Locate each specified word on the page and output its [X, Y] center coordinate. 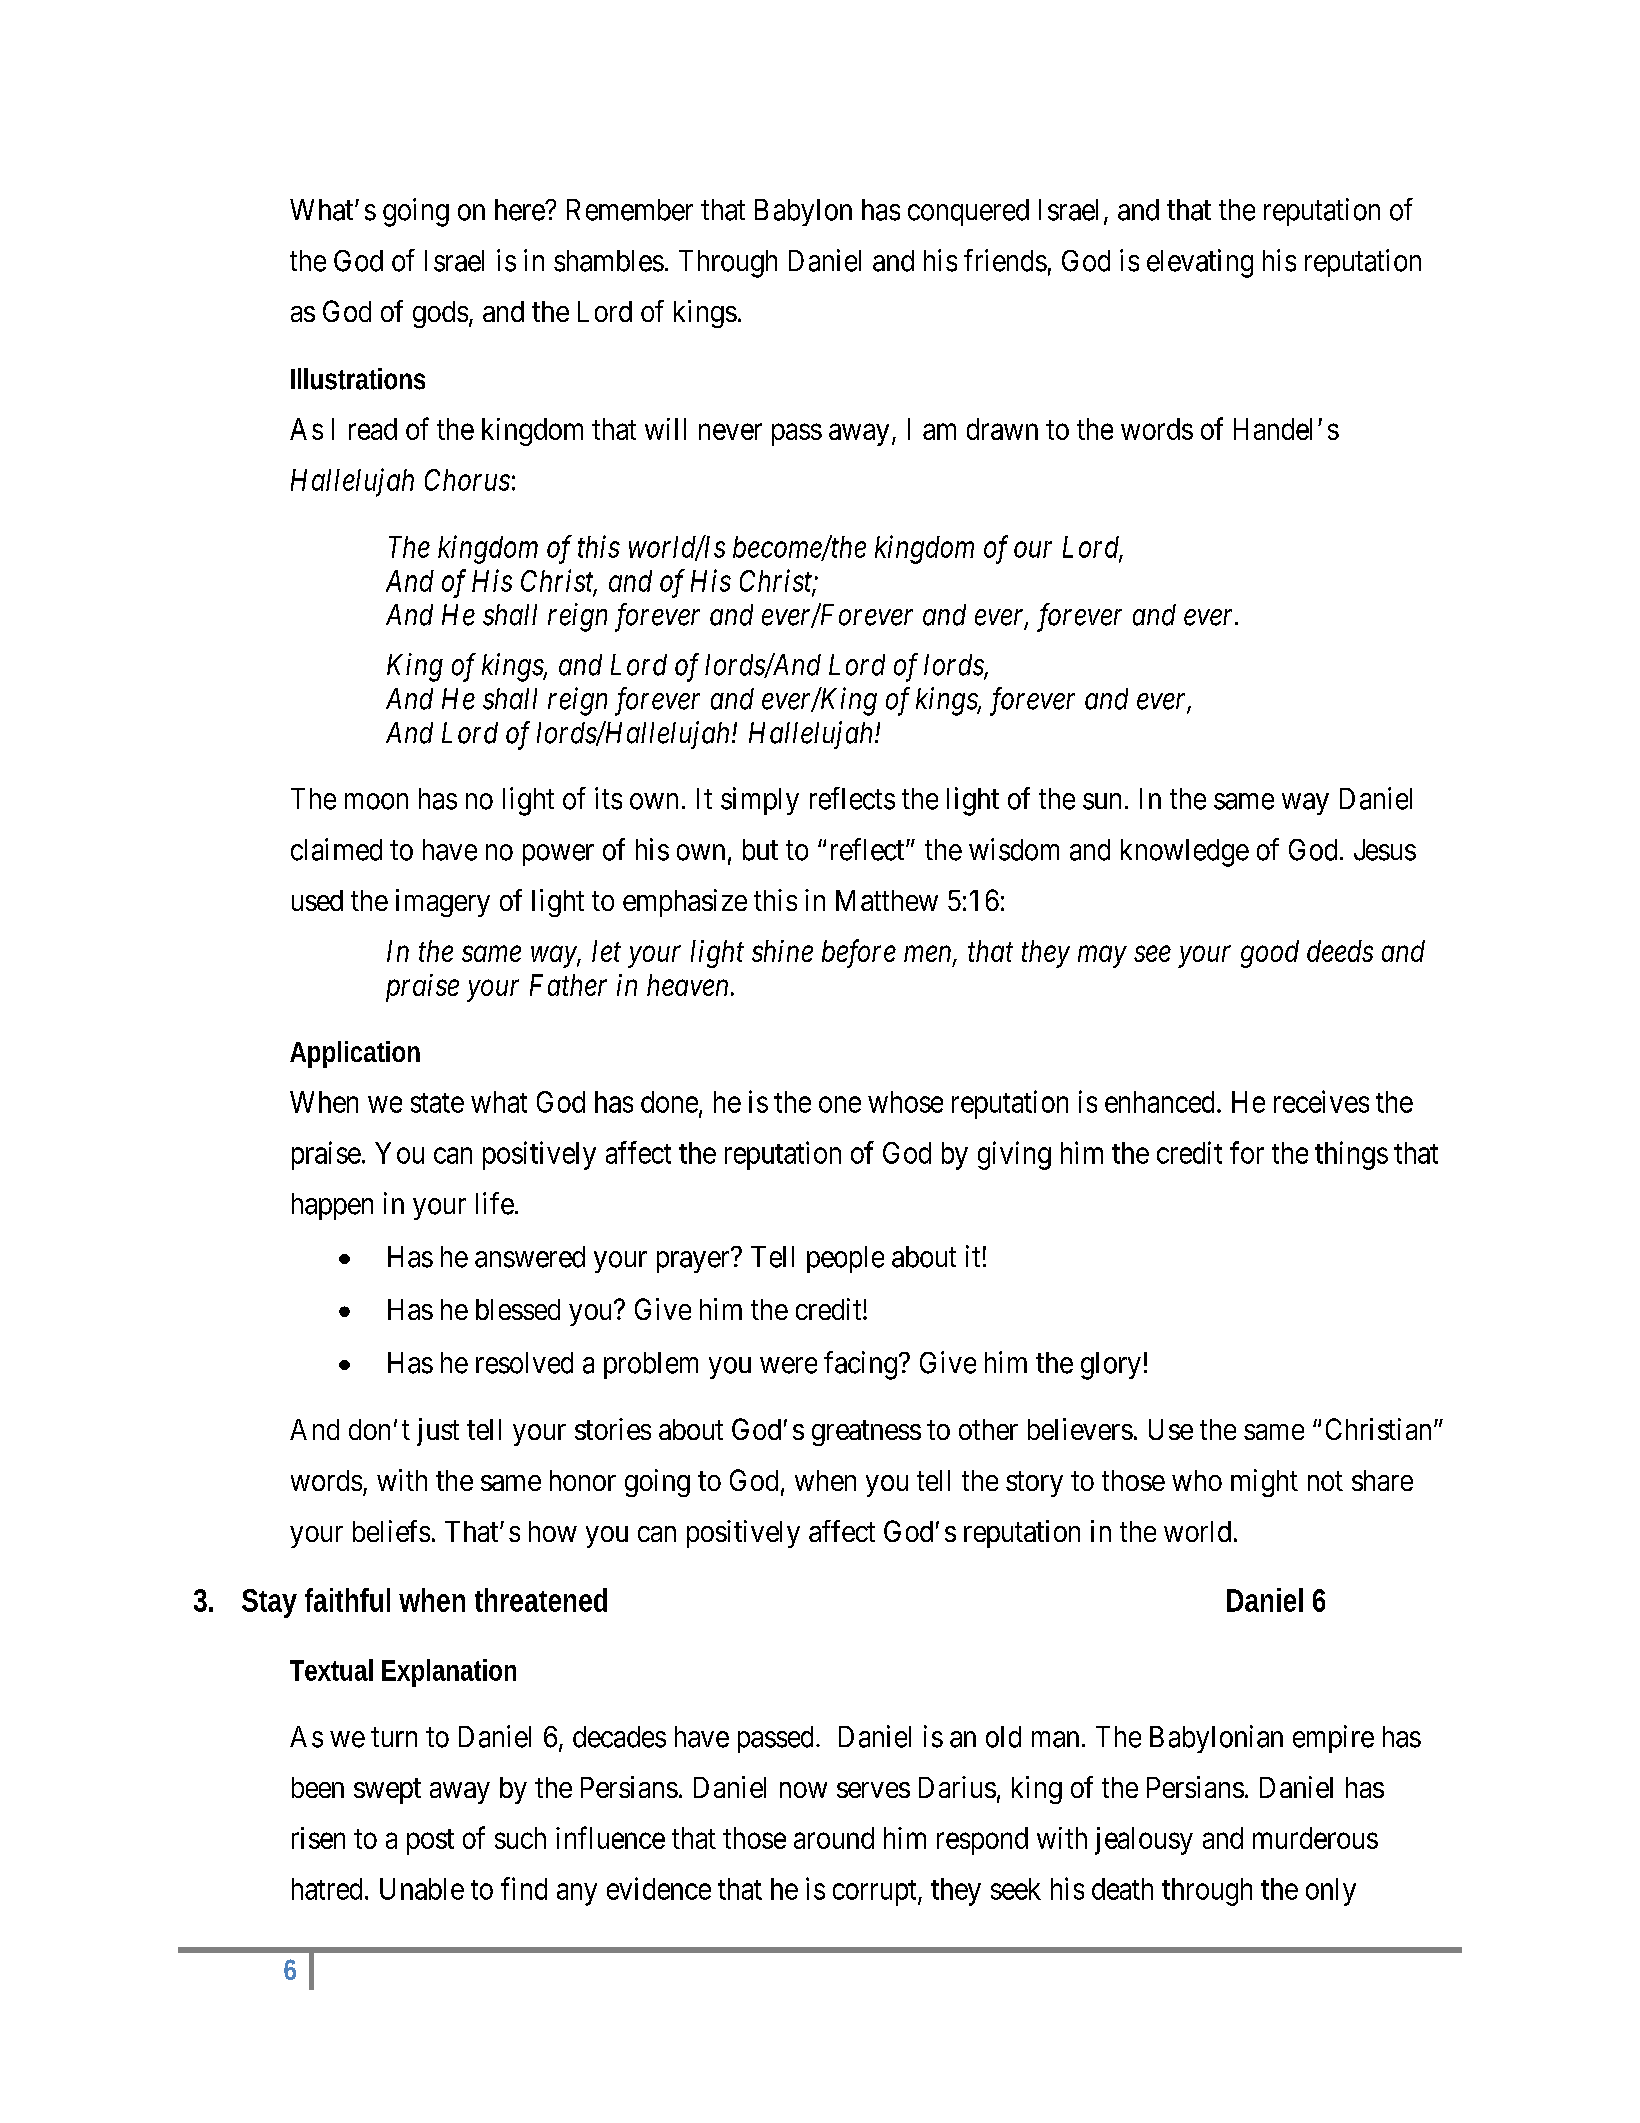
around [834, 1838]
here [520, 210]
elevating [1200, 263]
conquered [968, 212]
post [430, 1842]
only [1331, 1892]
